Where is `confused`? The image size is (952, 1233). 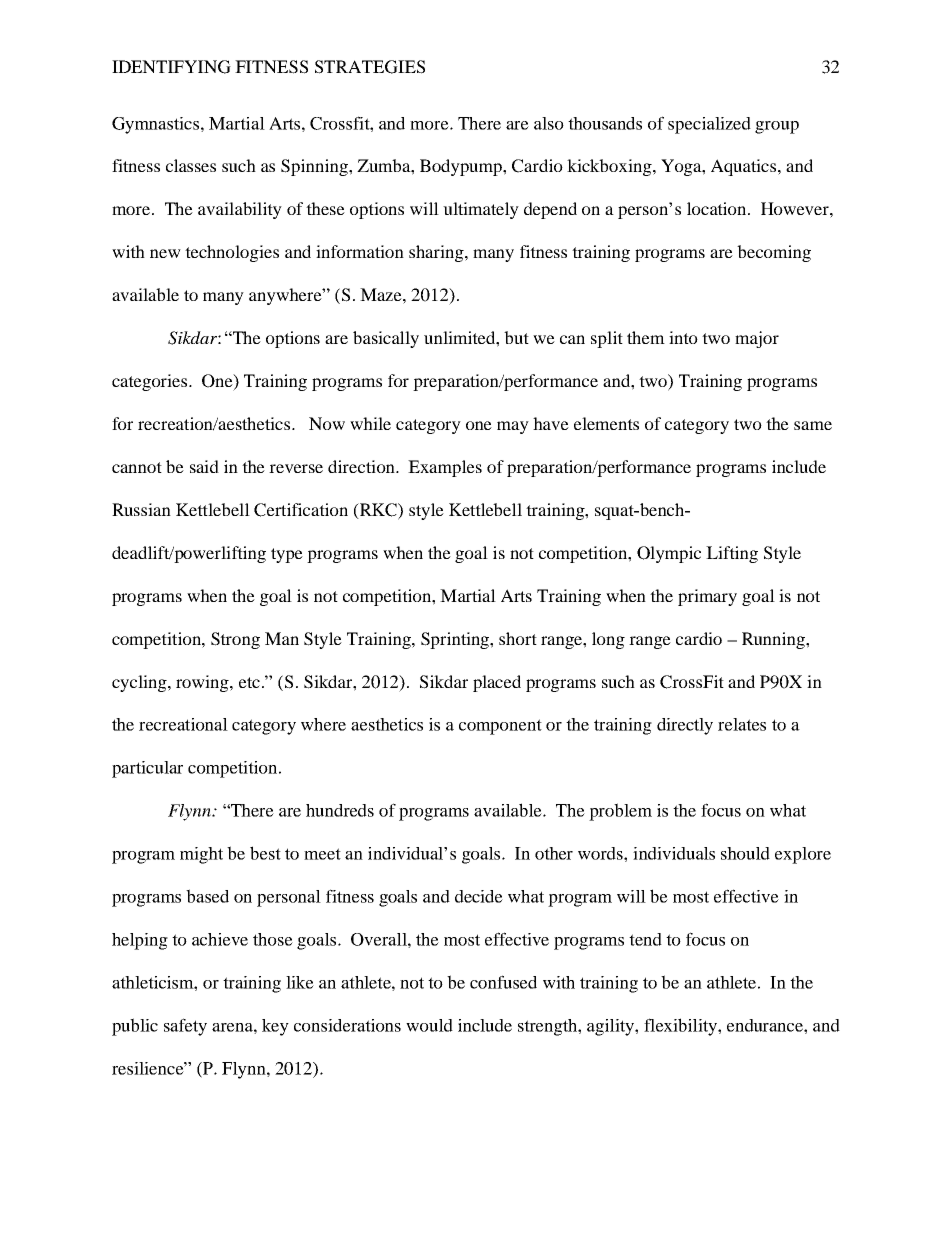
confused is located at coordinates (503, 982).
